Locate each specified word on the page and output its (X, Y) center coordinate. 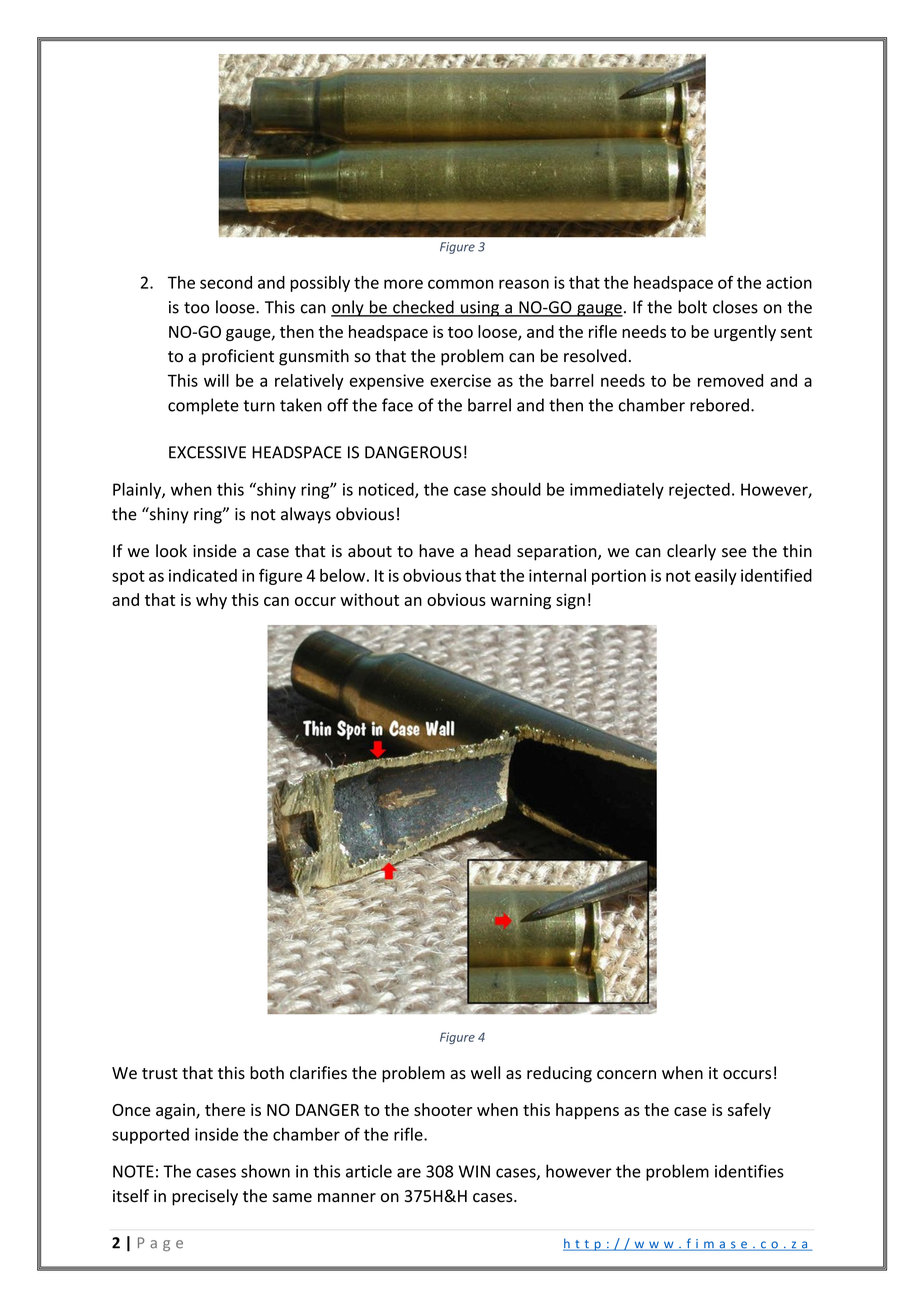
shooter (443, 1109)
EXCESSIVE (207, 452)
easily (716, 577)
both (267, 1072)
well (485, 1072)
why (211, 601)
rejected (699, 491)
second (226, 282)
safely (749, 1111)
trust (160, 1073)
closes (735, 307)
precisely (205, 1197)
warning (521, 602)
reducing (559, 1074)
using (479, 309)
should (516, 489)
